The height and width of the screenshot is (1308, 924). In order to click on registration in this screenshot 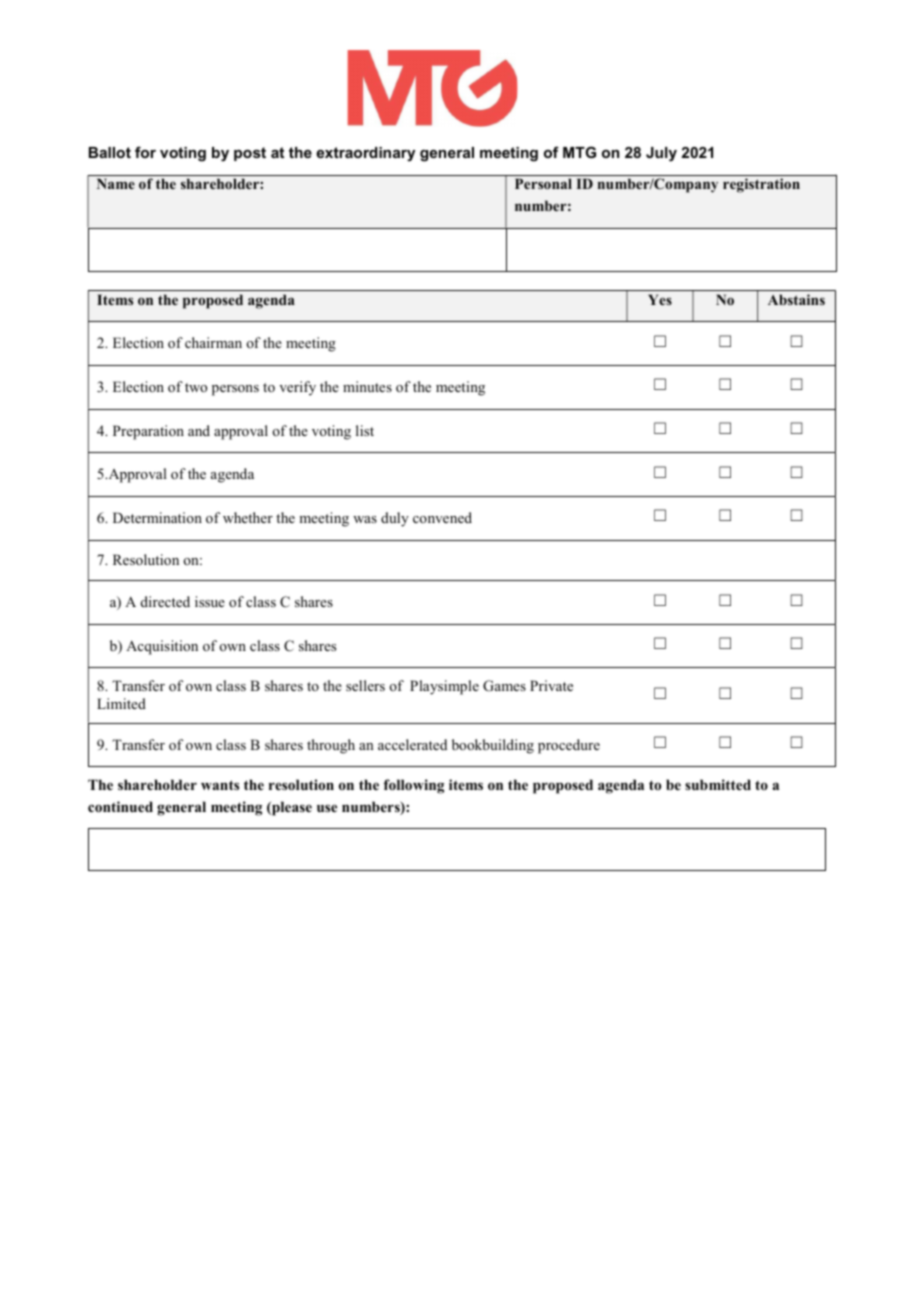, I will do `click(761, 185)`.
